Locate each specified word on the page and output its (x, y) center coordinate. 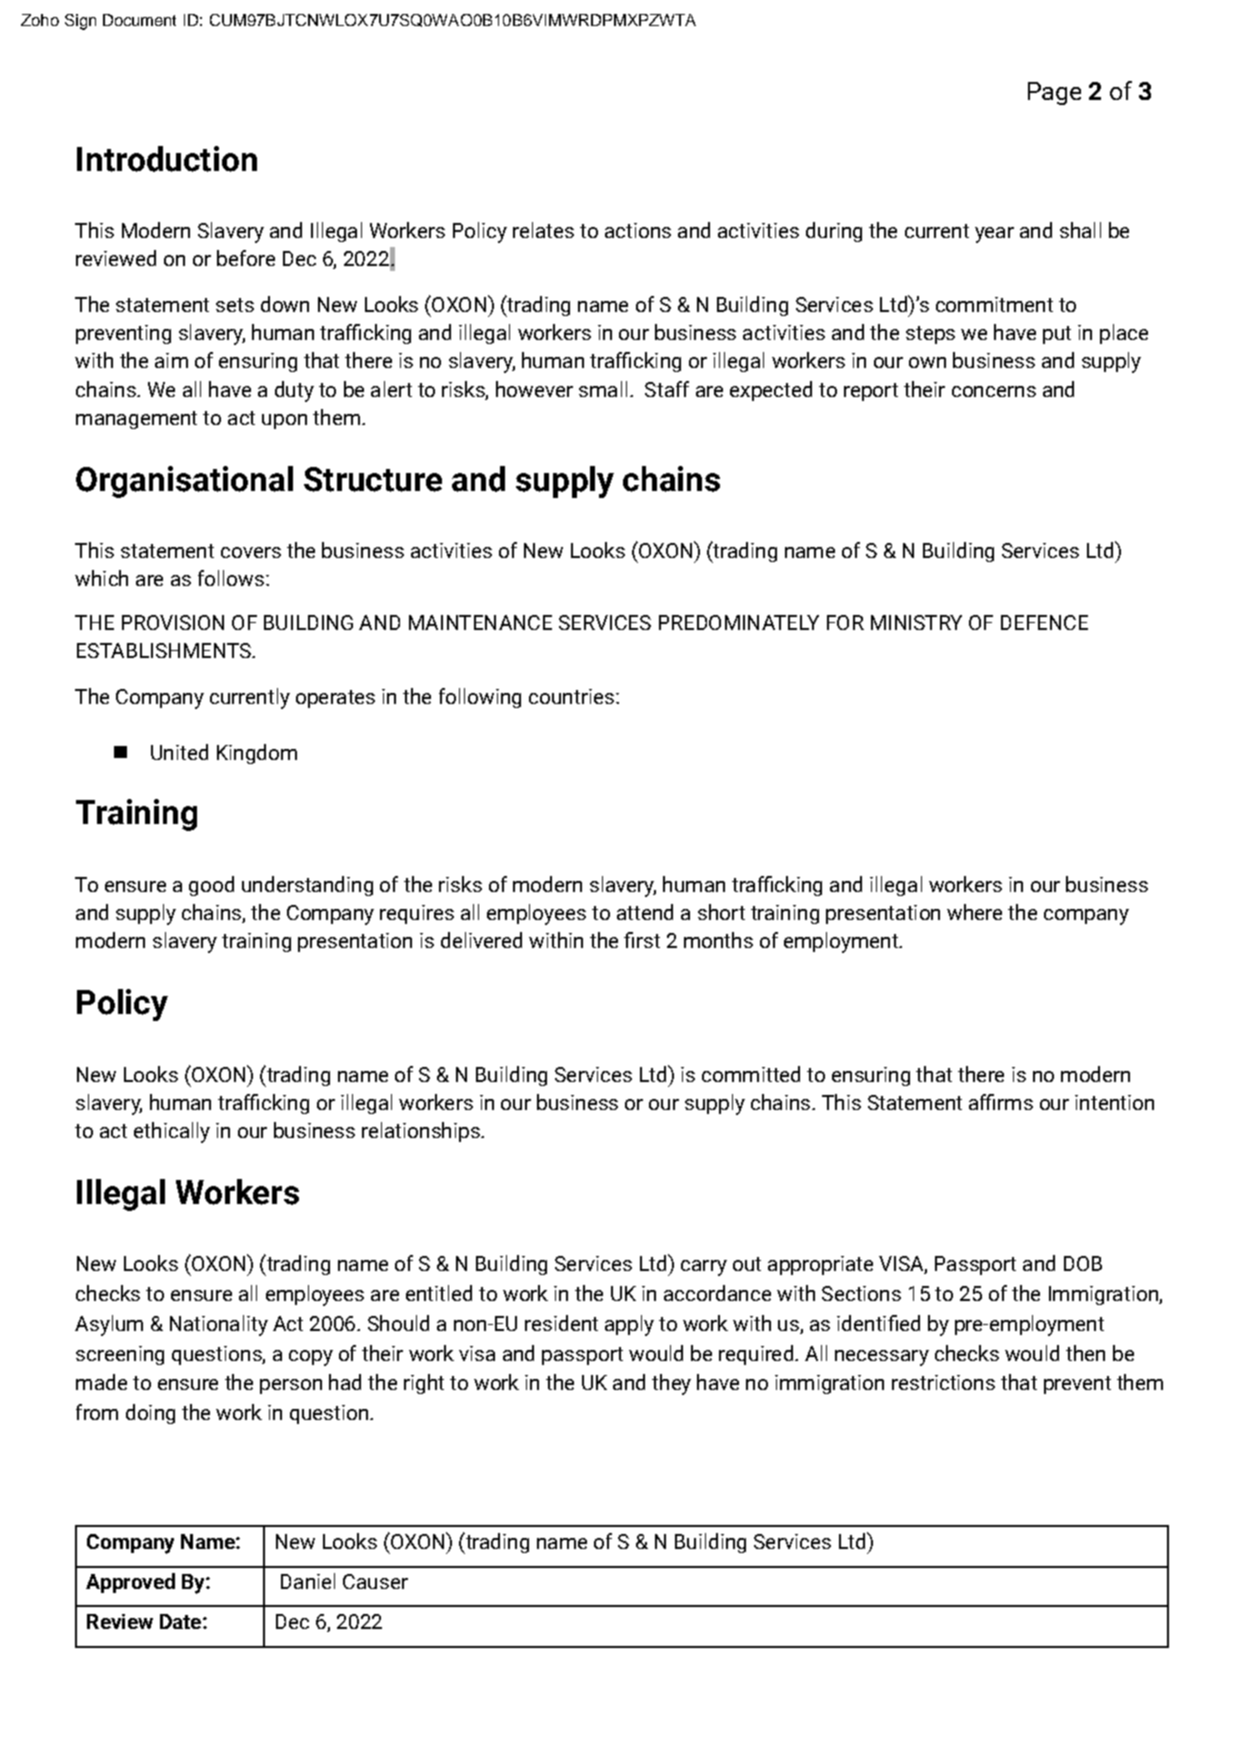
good (211, 886)
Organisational (184, 482)
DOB (1083, 1263)
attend (645, 912)
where (974, 912)
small (603, 389)
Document (139, 20)
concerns (994, 391)
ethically (172, 1132)
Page (1054, 93)
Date (182, 1621)
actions (638, 230)
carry (704, 1268)
